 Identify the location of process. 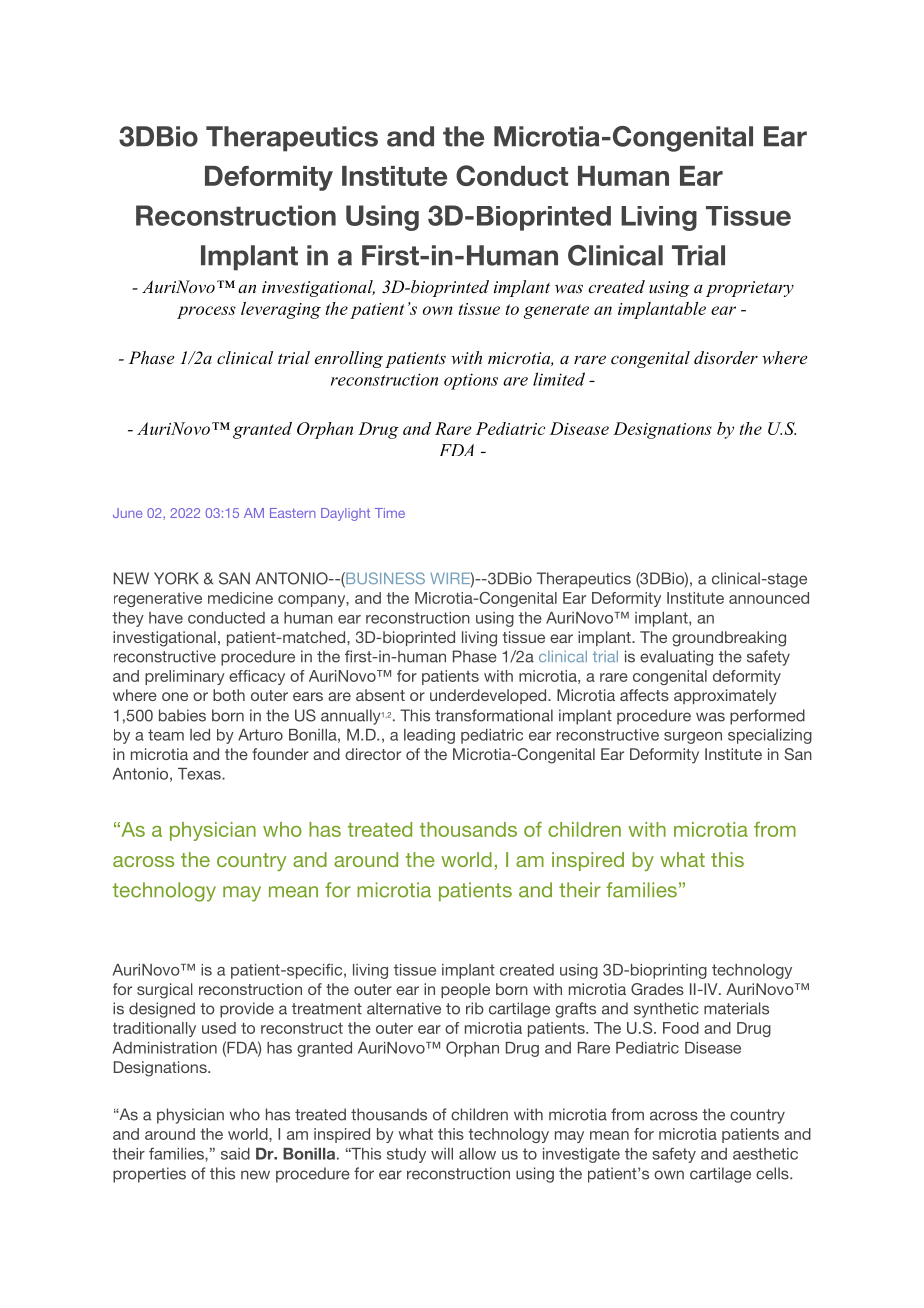
(206, 312).
